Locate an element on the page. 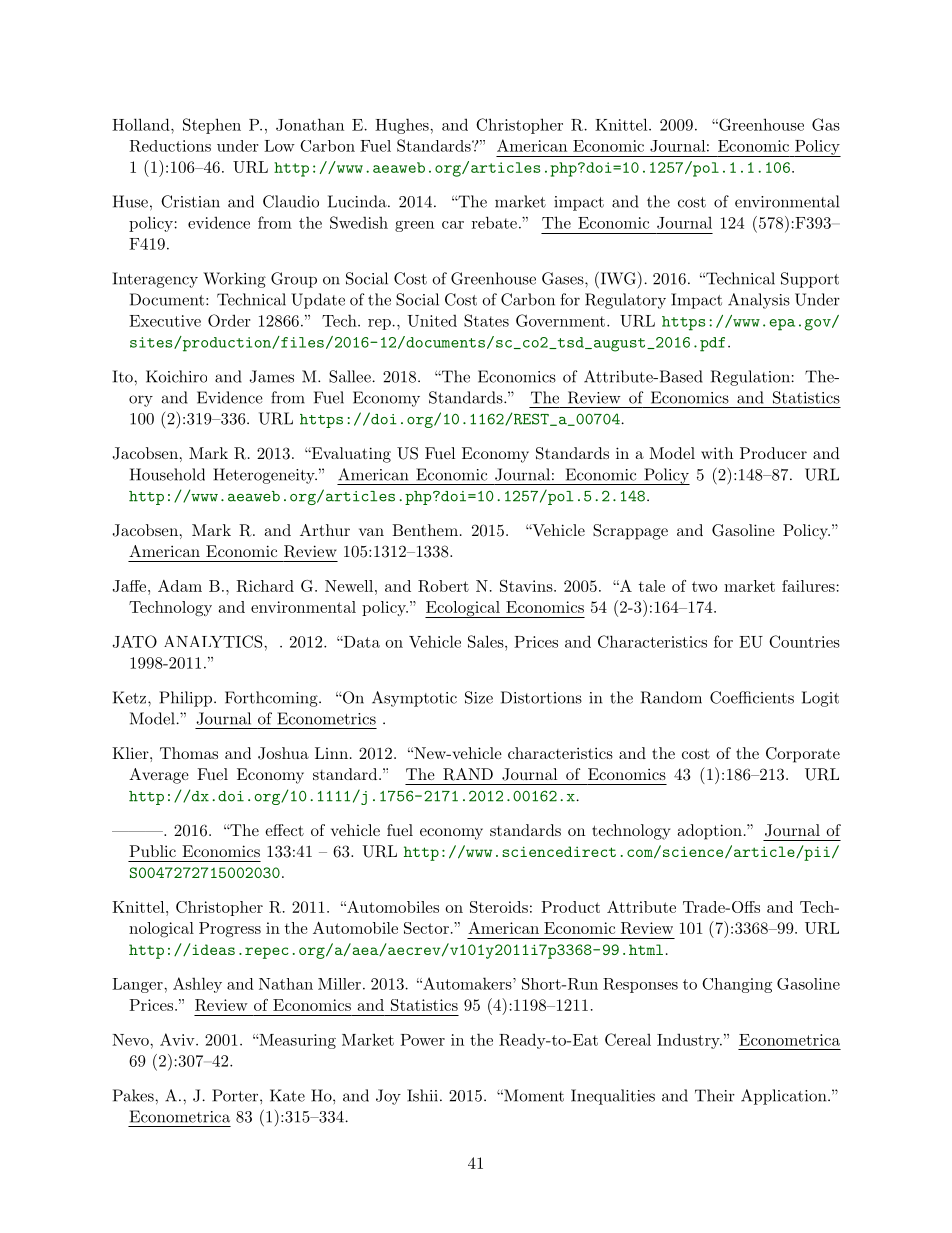  Porter is located at coordinates (236, 1095).
